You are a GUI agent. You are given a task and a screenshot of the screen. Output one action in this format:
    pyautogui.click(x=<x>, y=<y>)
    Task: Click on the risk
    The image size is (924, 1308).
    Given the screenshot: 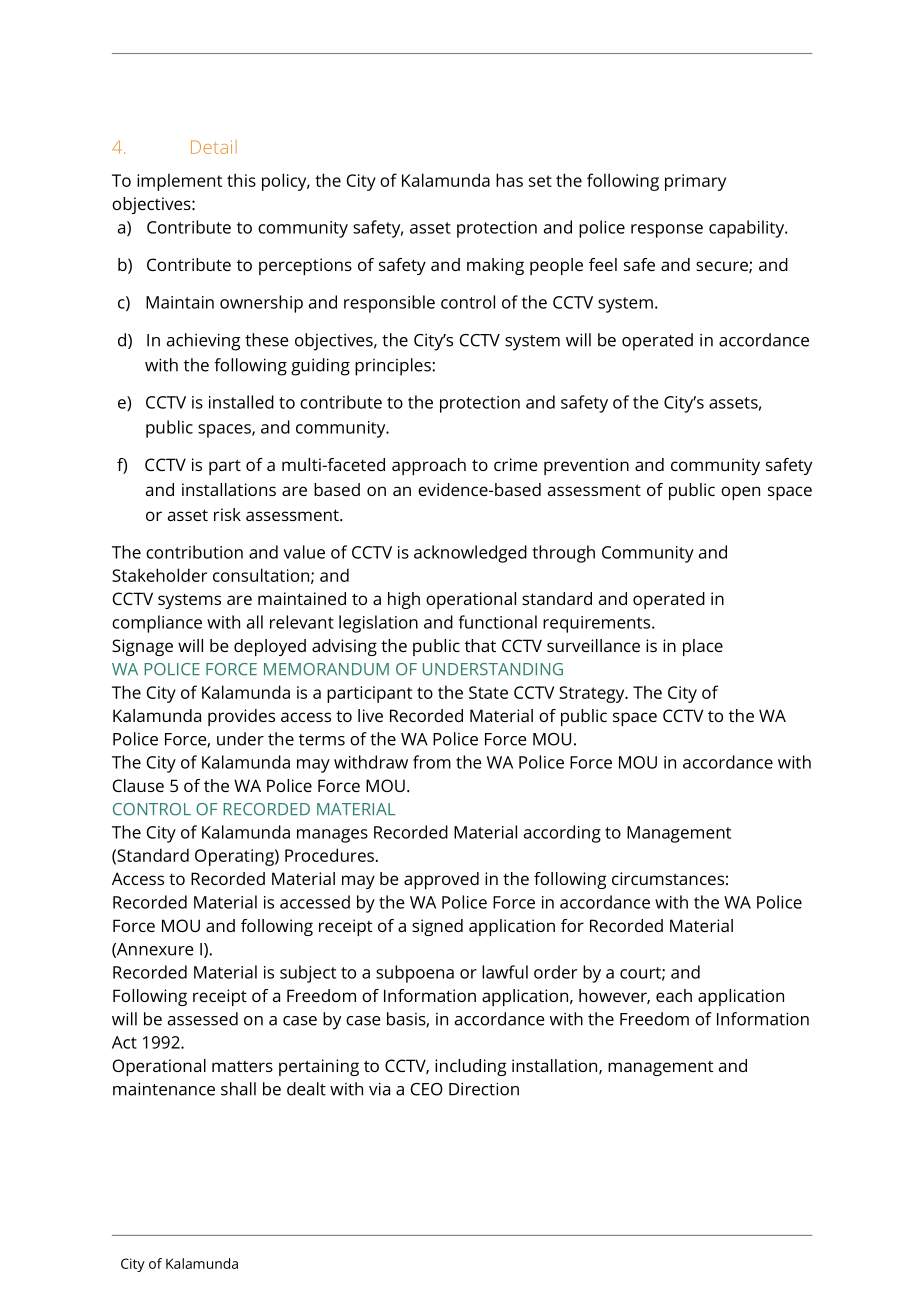 What is the action you would take?
    pyautogui.click(x=227, y=514)
